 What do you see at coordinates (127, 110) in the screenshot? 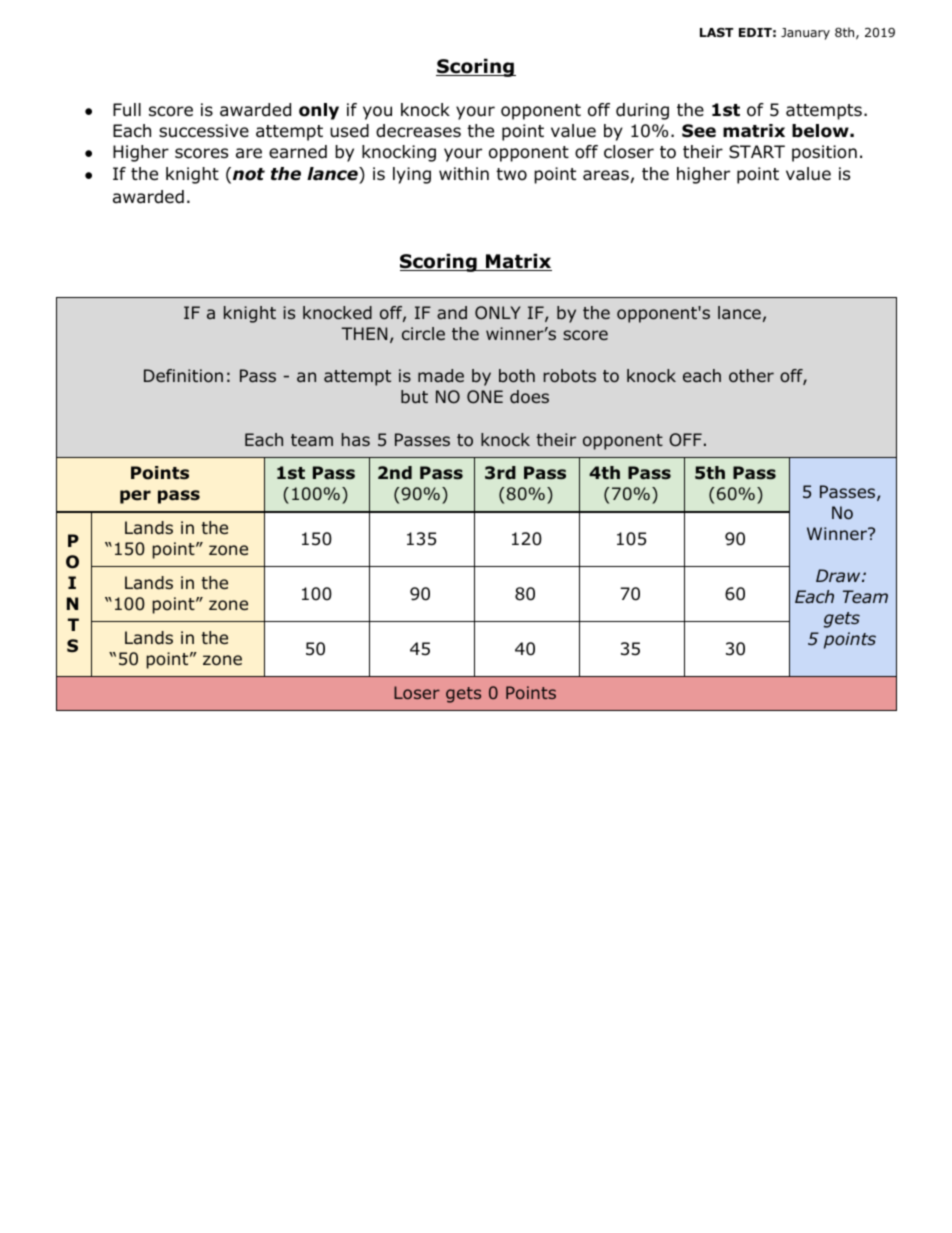
I see `Full` at bounding box center [127, 110].
